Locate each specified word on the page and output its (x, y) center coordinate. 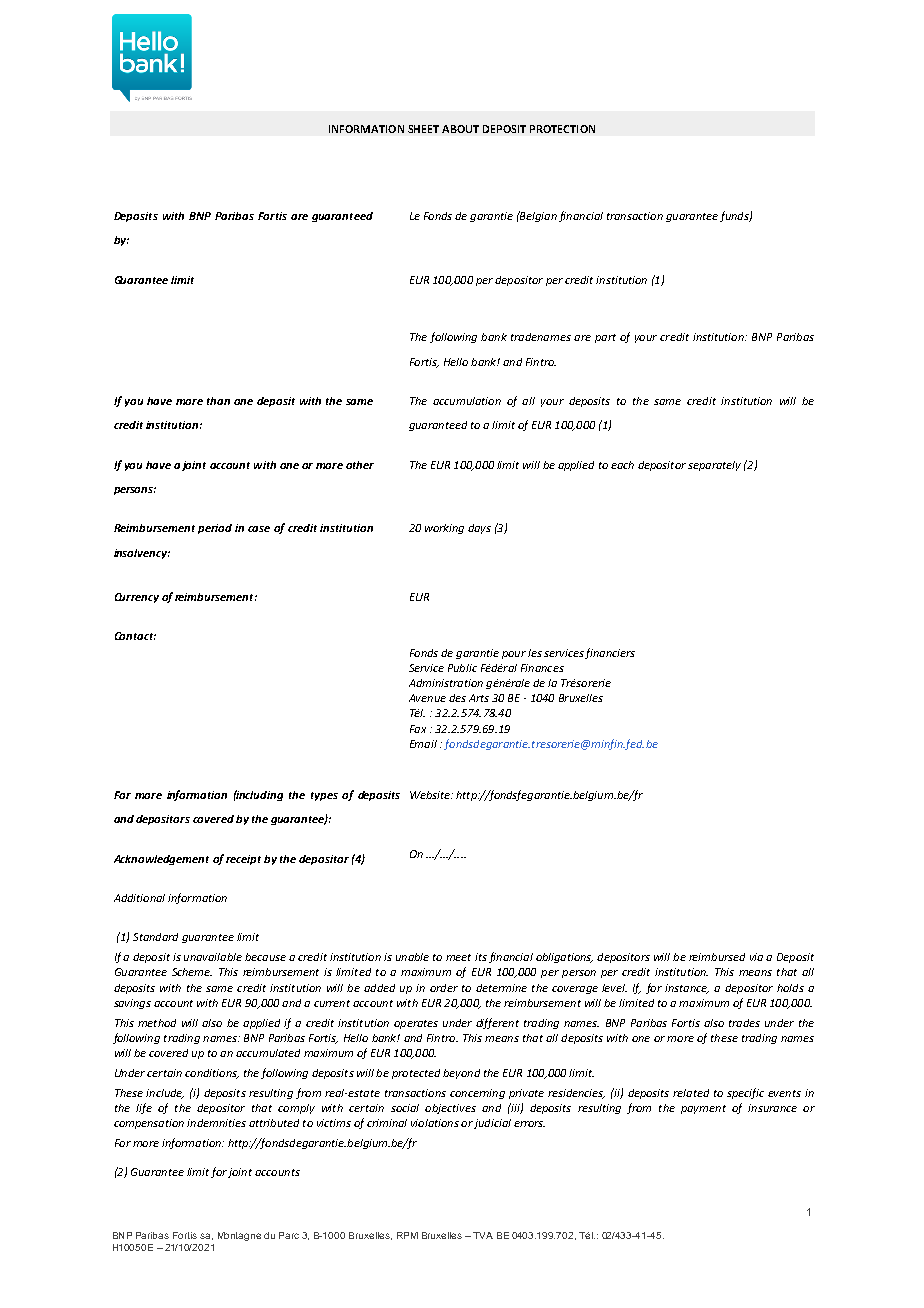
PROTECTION (562, 129)
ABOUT (460, 129)
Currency (137, 598)
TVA (483, 1235)
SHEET (423, 129)
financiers (610, 653)
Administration (446, 683)
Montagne (239, 1236)
